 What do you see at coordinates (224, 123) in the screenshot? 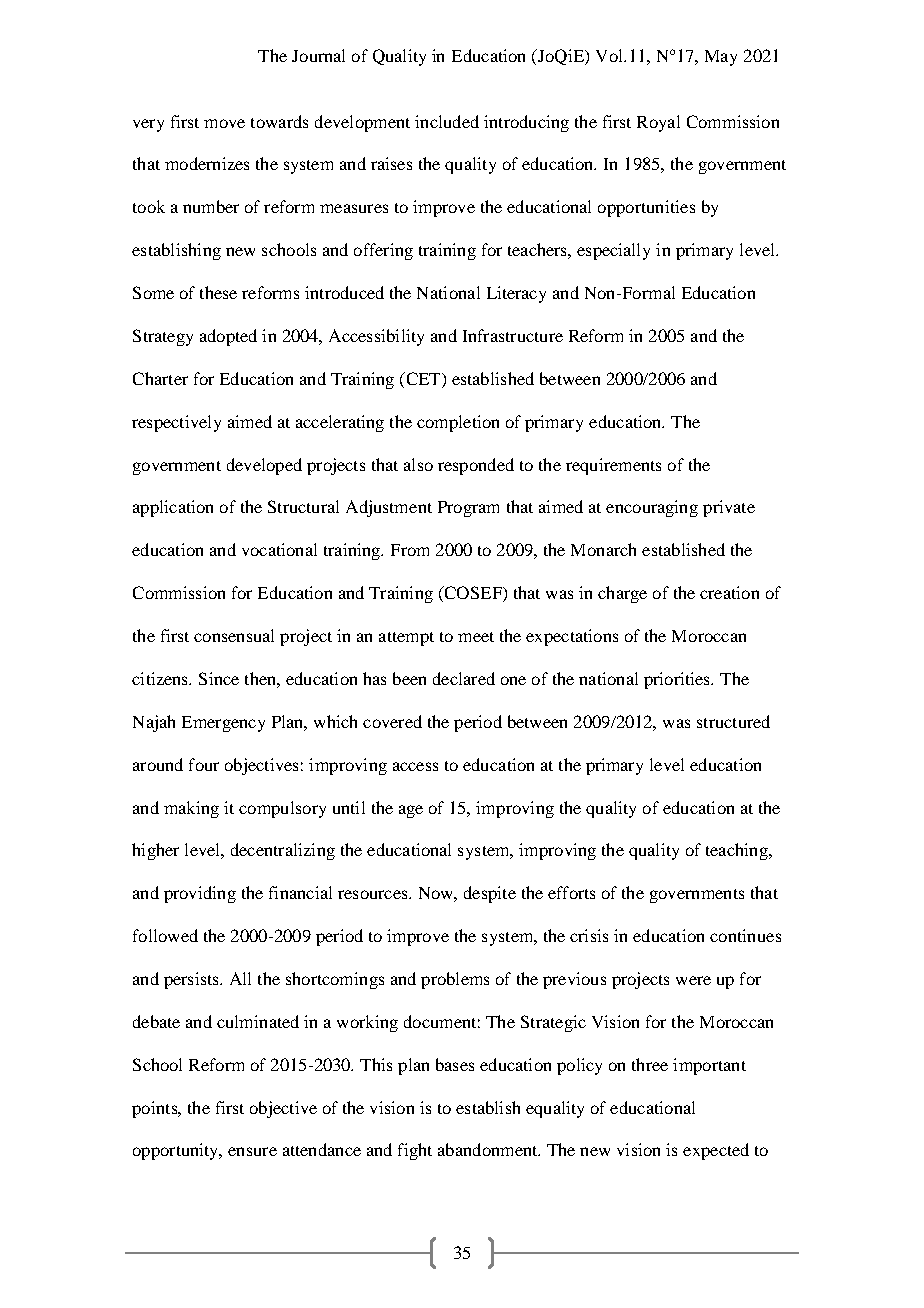
I see `move` at bounding box center [224, 123].
